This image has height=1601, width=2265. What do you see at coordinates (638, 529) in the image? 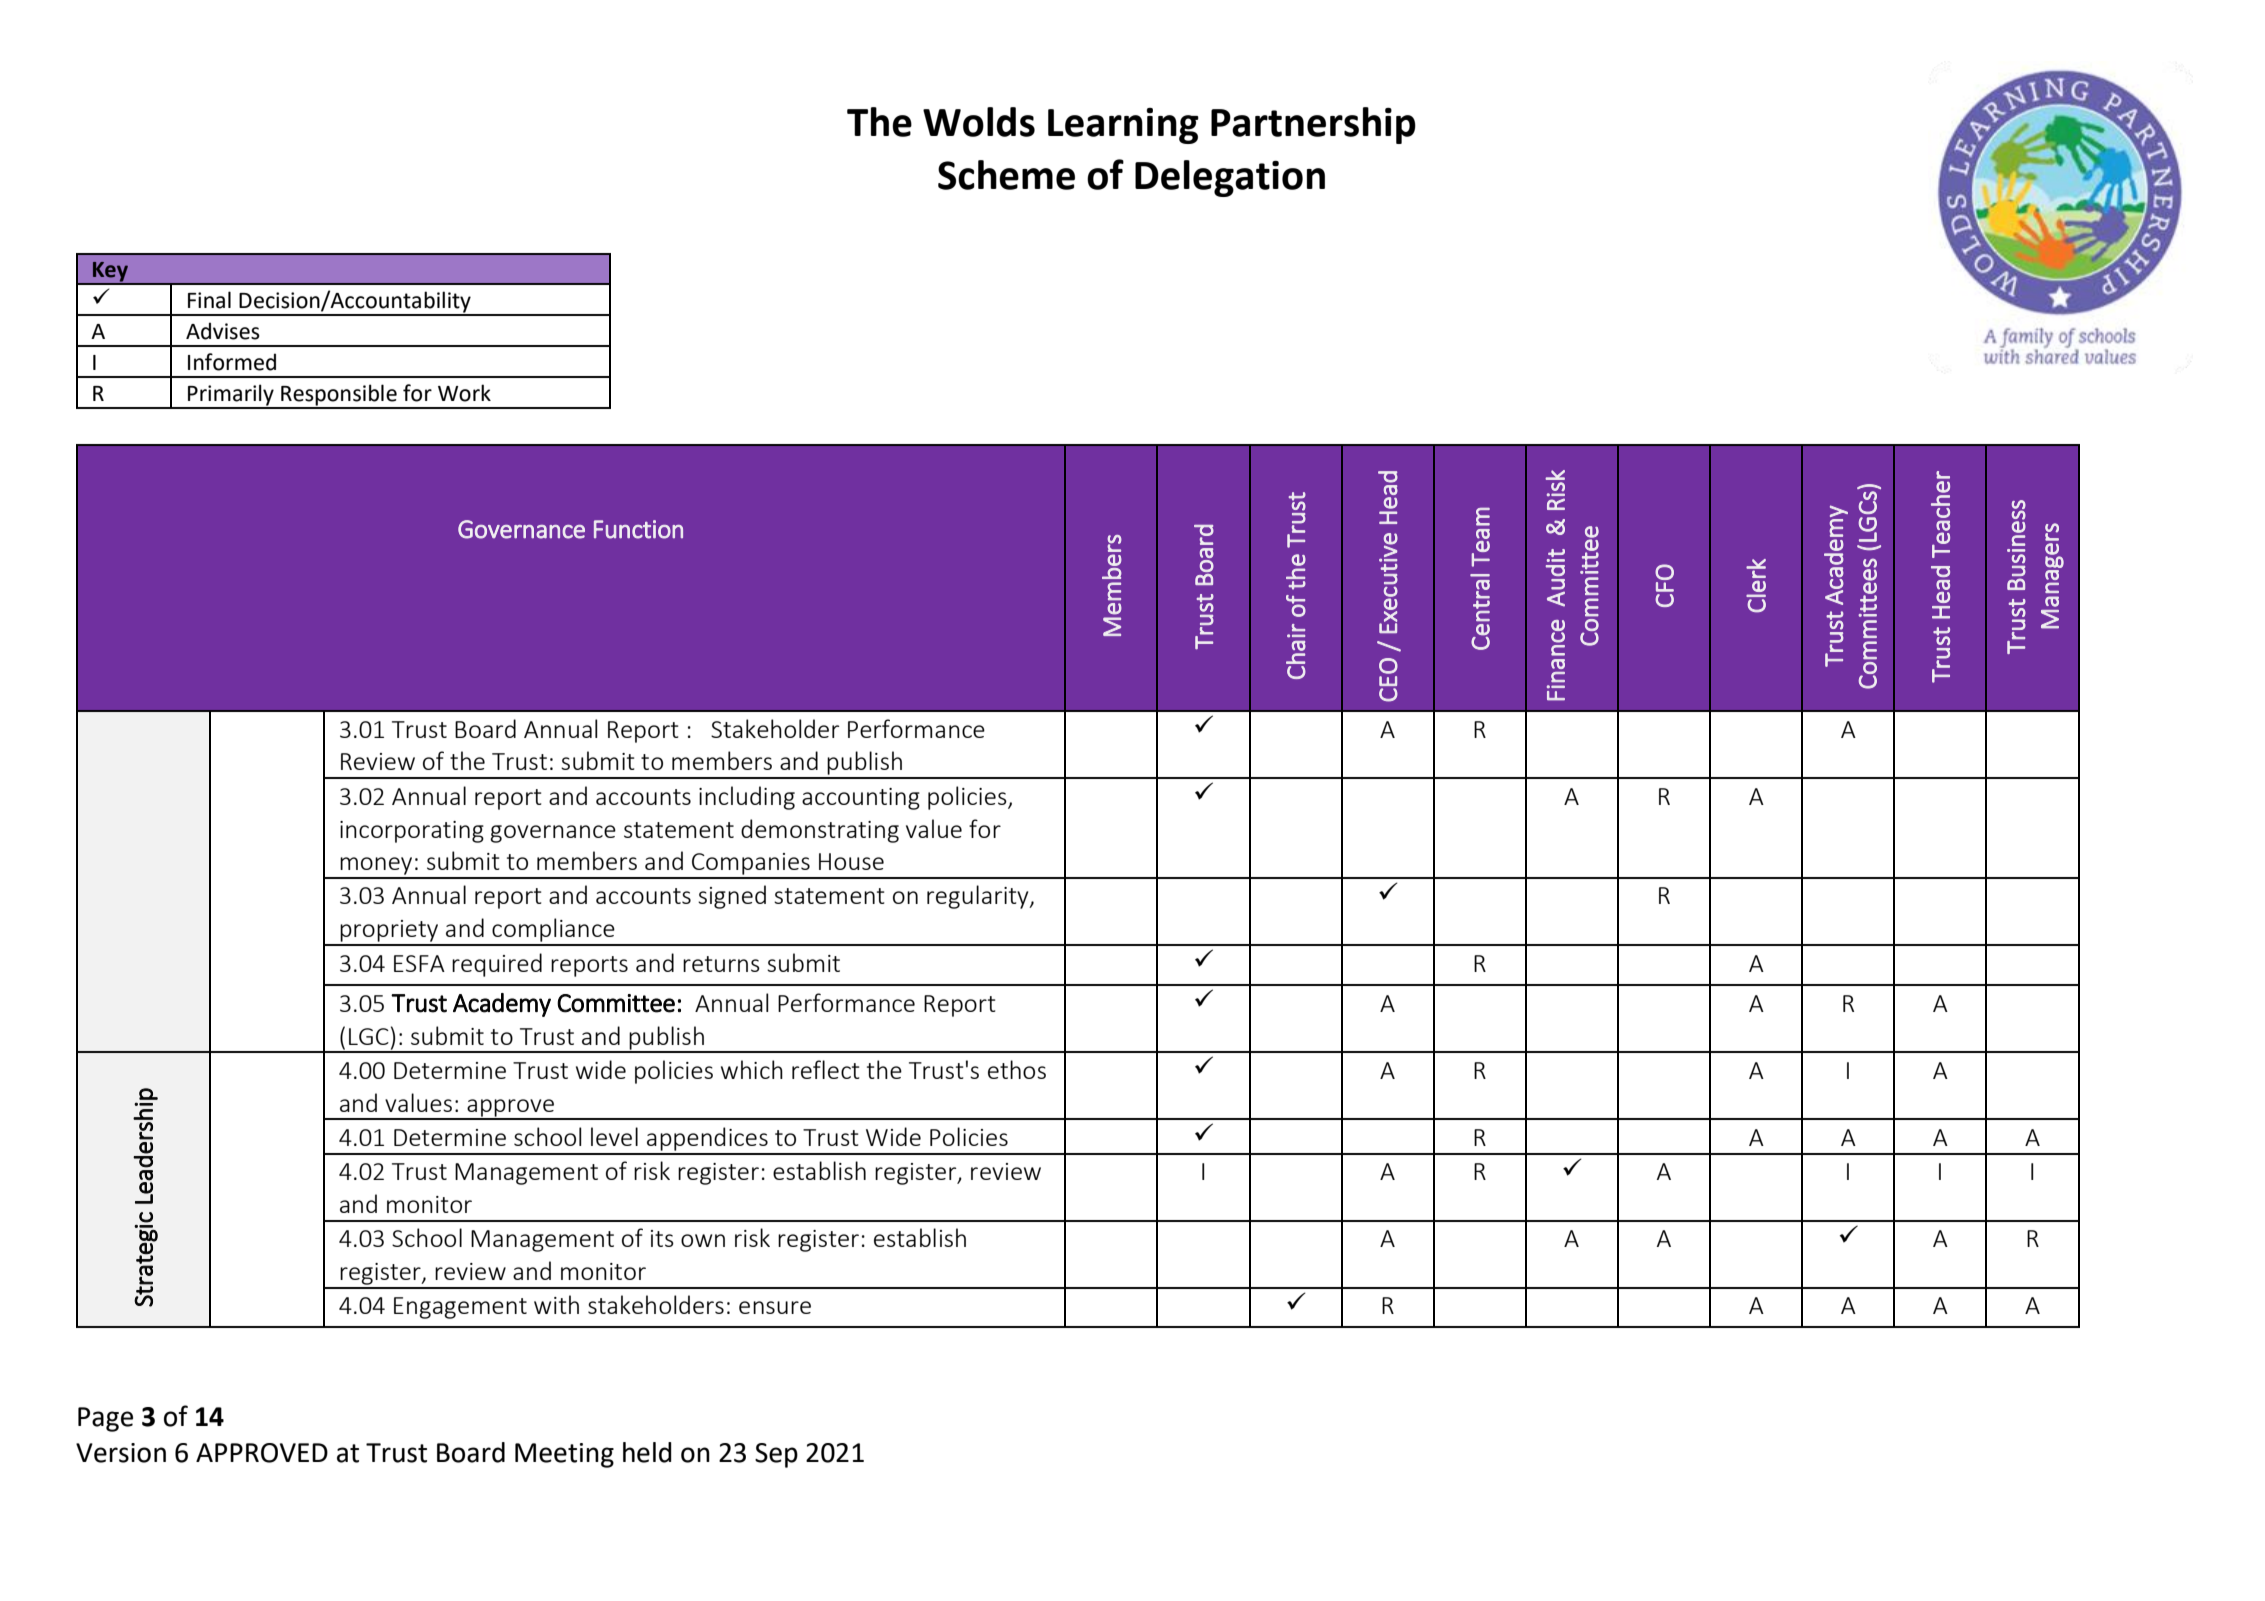
I see `Function` at bounding box center [638, 529].
